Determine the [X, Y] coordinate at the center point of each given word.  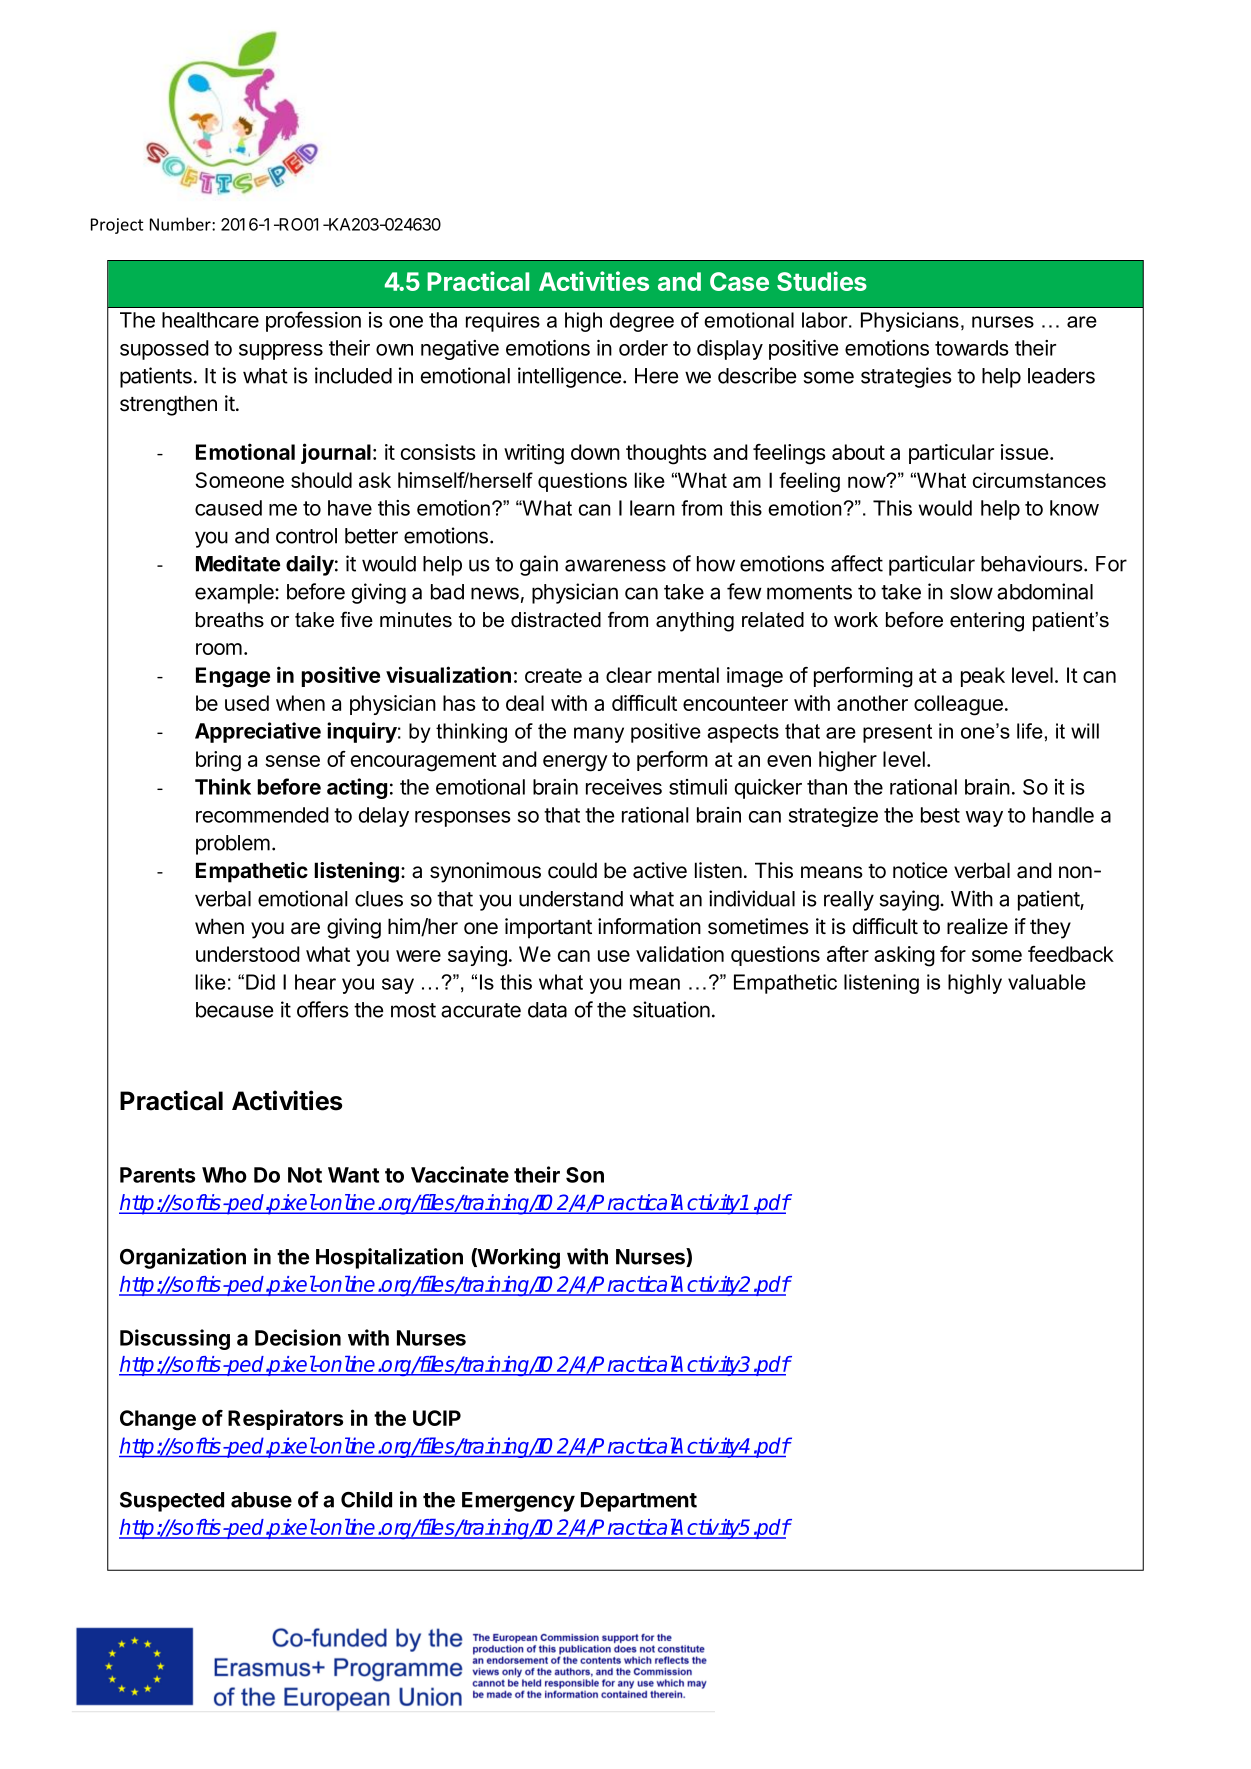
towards [972, 348]
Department [639, 1502]
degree [642, 322]
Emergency [518, 1502]
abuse [261, 1500]
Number [181, 224]
